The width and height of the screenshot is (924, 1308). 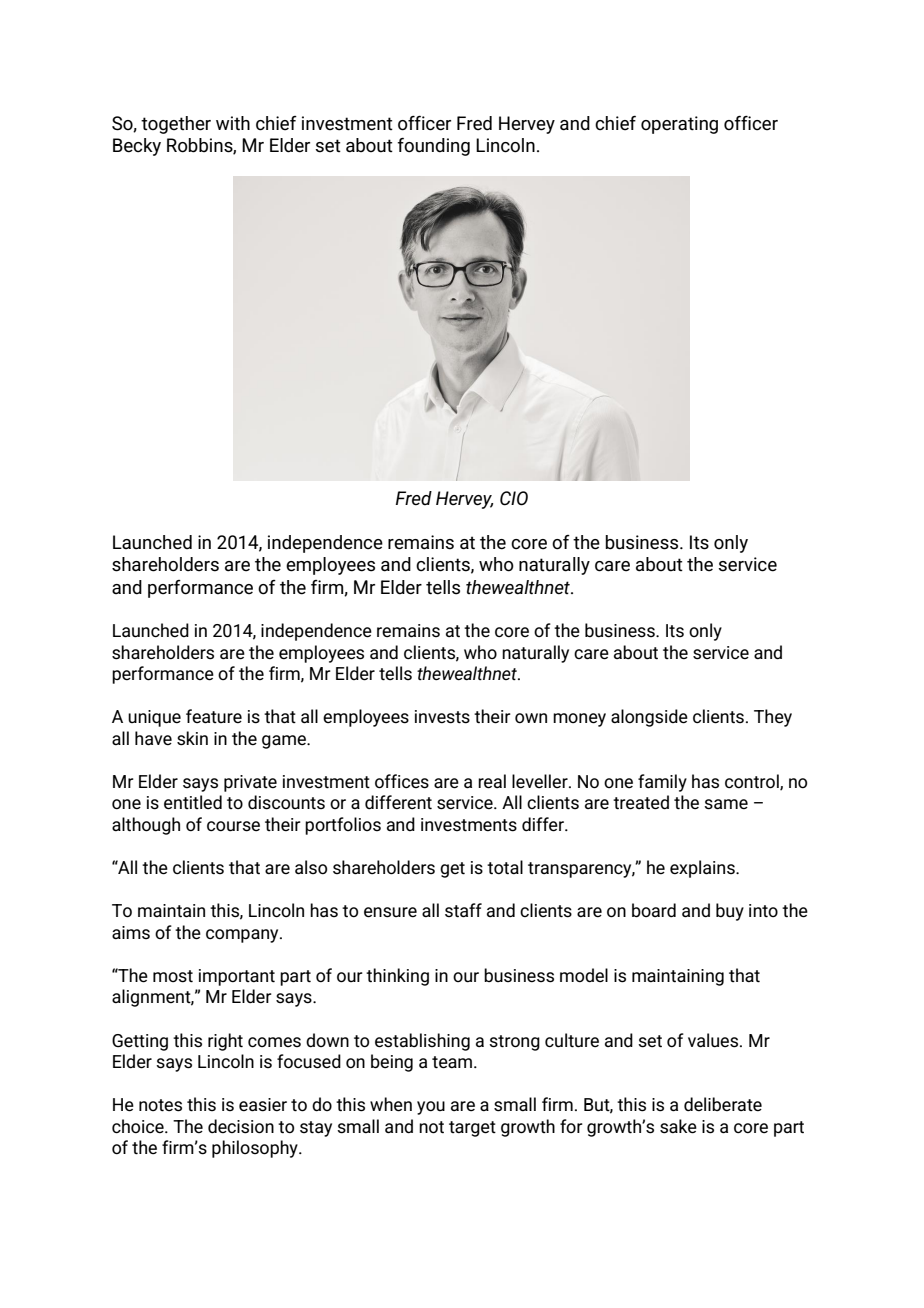 What do you see at coordinates (241, 1126) in the screenshot?
I see `decision` at bounding box center [241, 1126].
